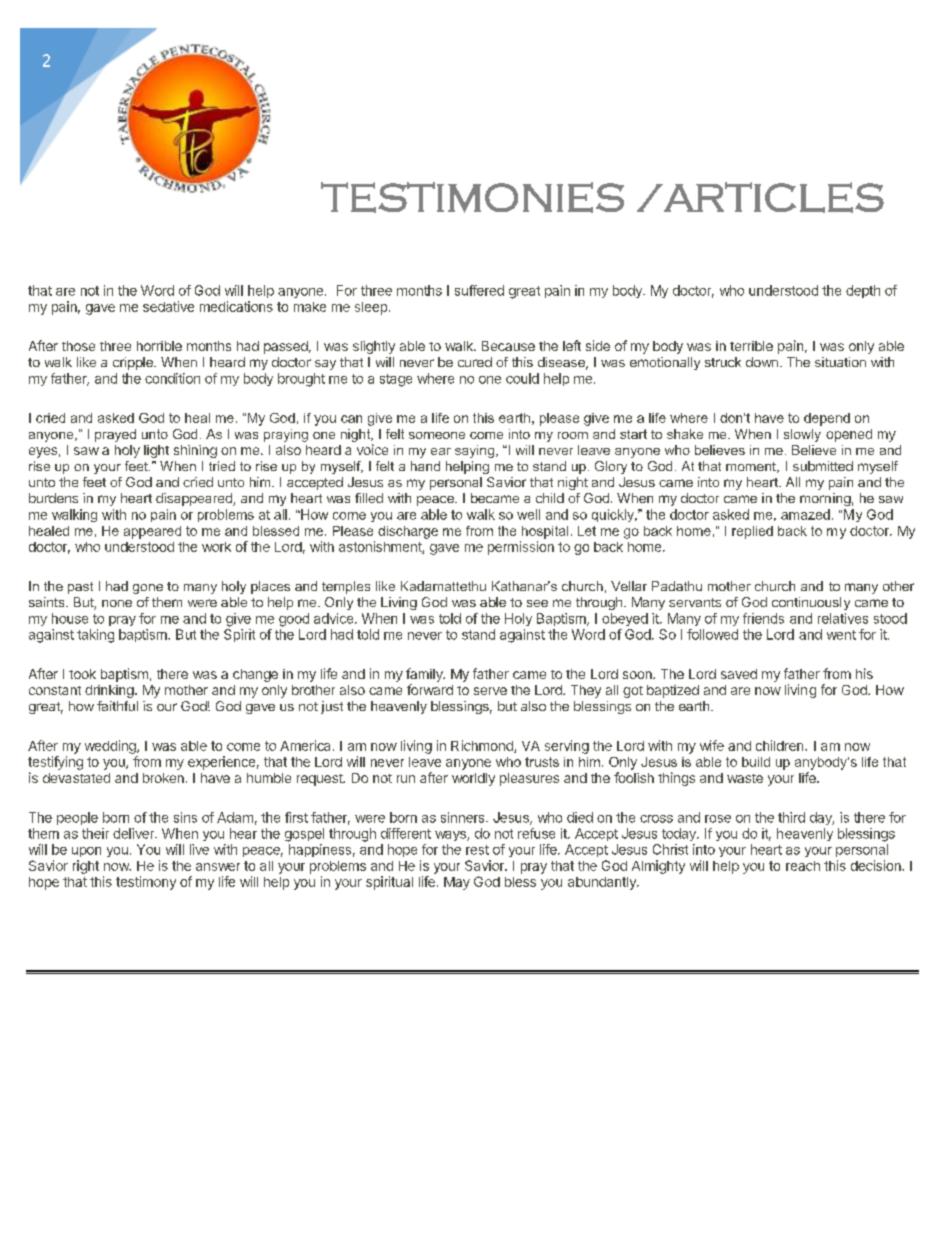  What do you see at coordinates (472, 197) in the page?
I see `TESTIMONIES` at bounding box center [472, 197].
